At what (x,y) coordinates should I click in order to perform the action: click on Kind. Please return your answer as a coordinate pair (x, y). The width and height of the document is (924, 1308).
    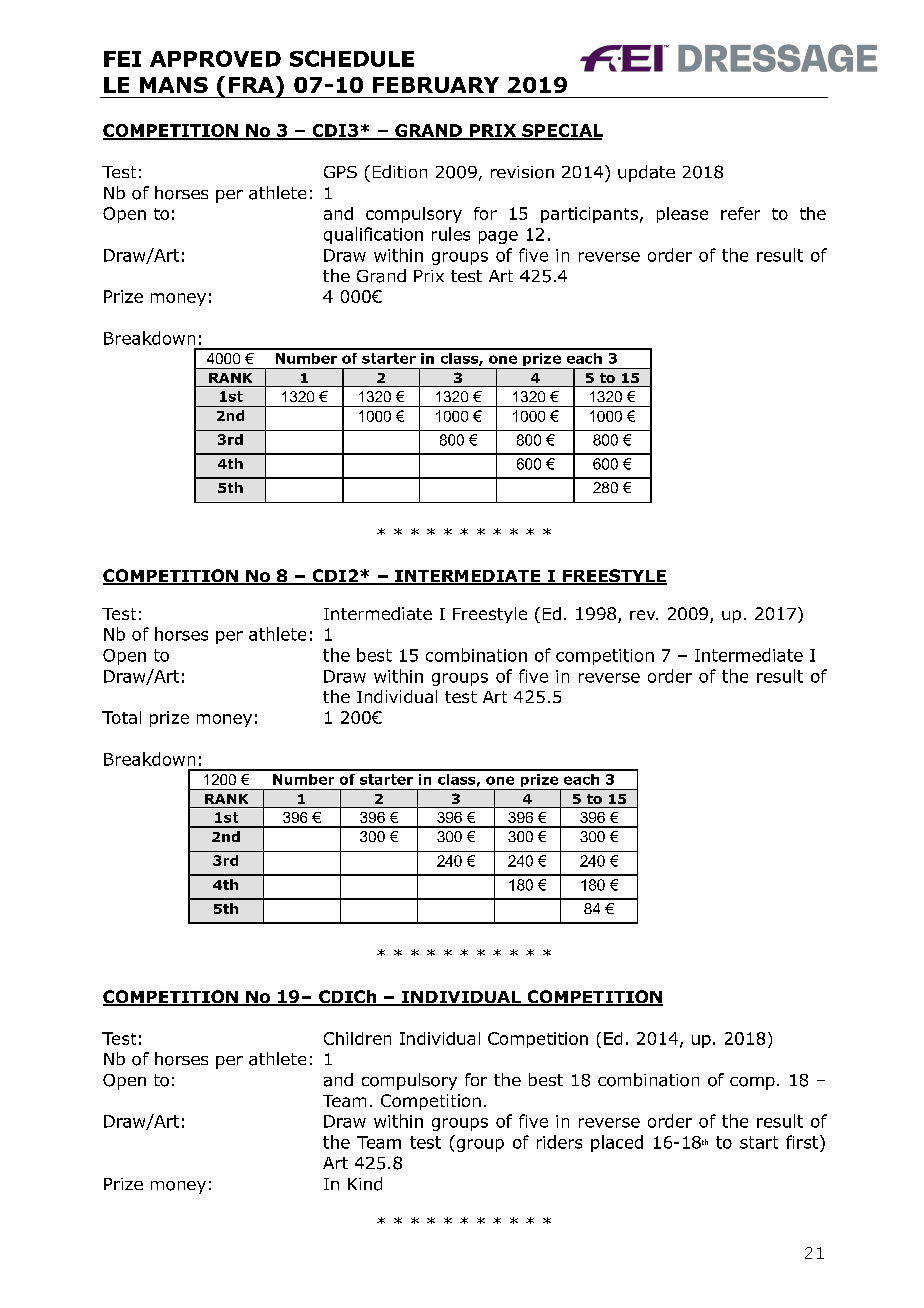
    Looking at the image, I should click on (365, 1184).
